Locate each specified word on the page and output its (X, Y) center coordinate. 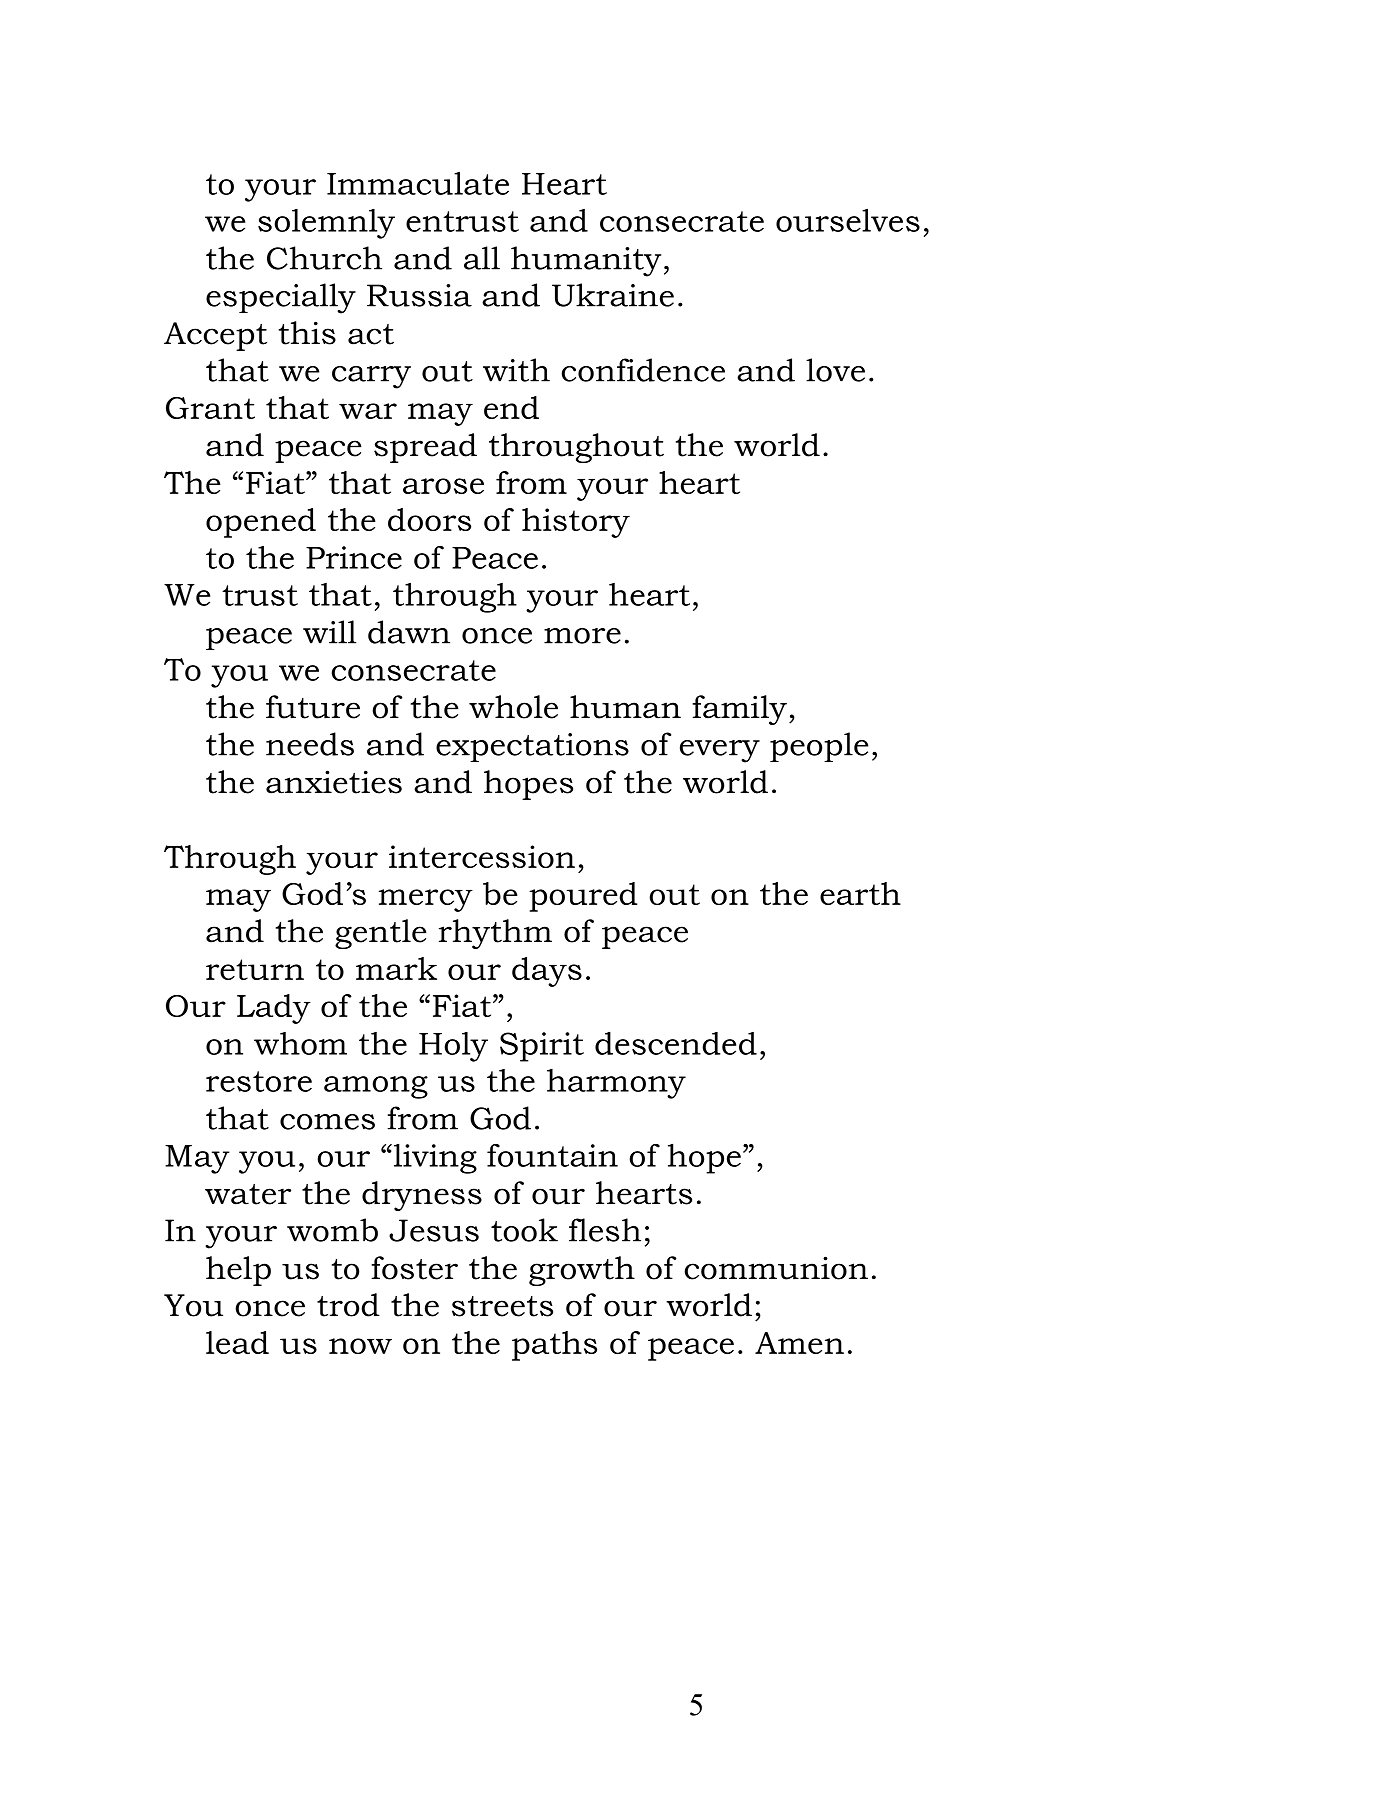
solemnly (326, 224)
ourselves (848, 220)
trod (348, 1305)
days (547, 972)
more (582, 636)
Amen (799, 1343)
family (739, 710)
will (329, 632)
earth (860, 893)
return (255, 969)
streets (502, 1306)
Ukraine (613, 295)
